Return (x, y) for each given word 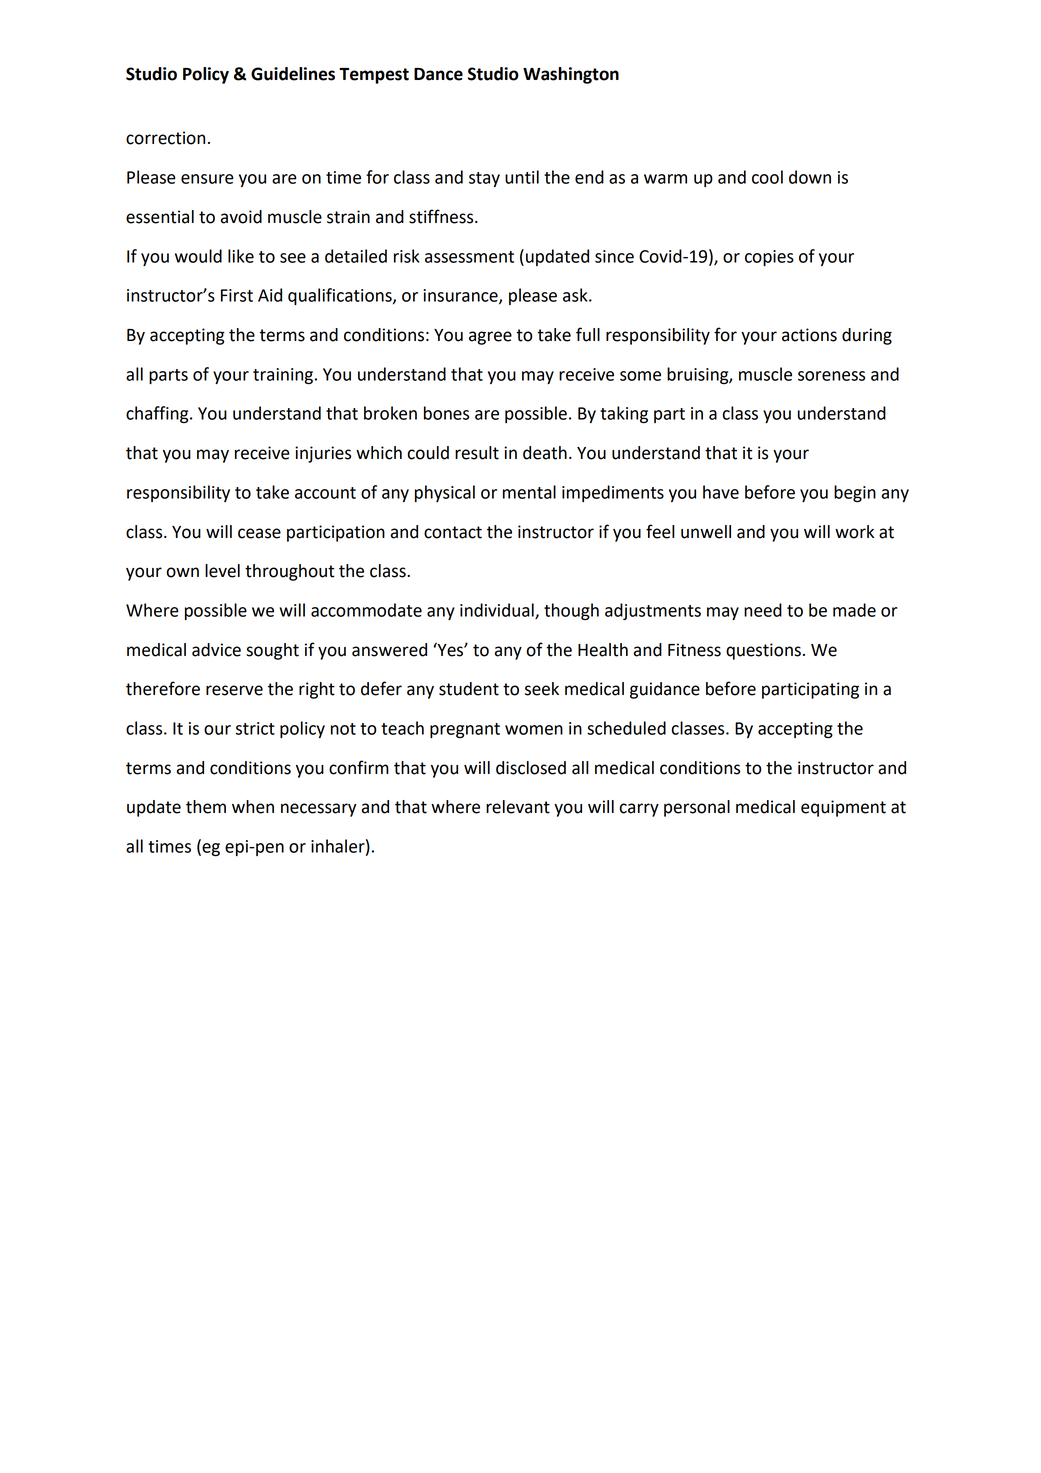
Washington (571, 75)
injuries (323, 454)
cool (767, 177)
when (253, 807)
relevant (518, 807)
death (545, 453)
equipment (843, 808)
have (721, 492)
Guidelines (293, 74)
